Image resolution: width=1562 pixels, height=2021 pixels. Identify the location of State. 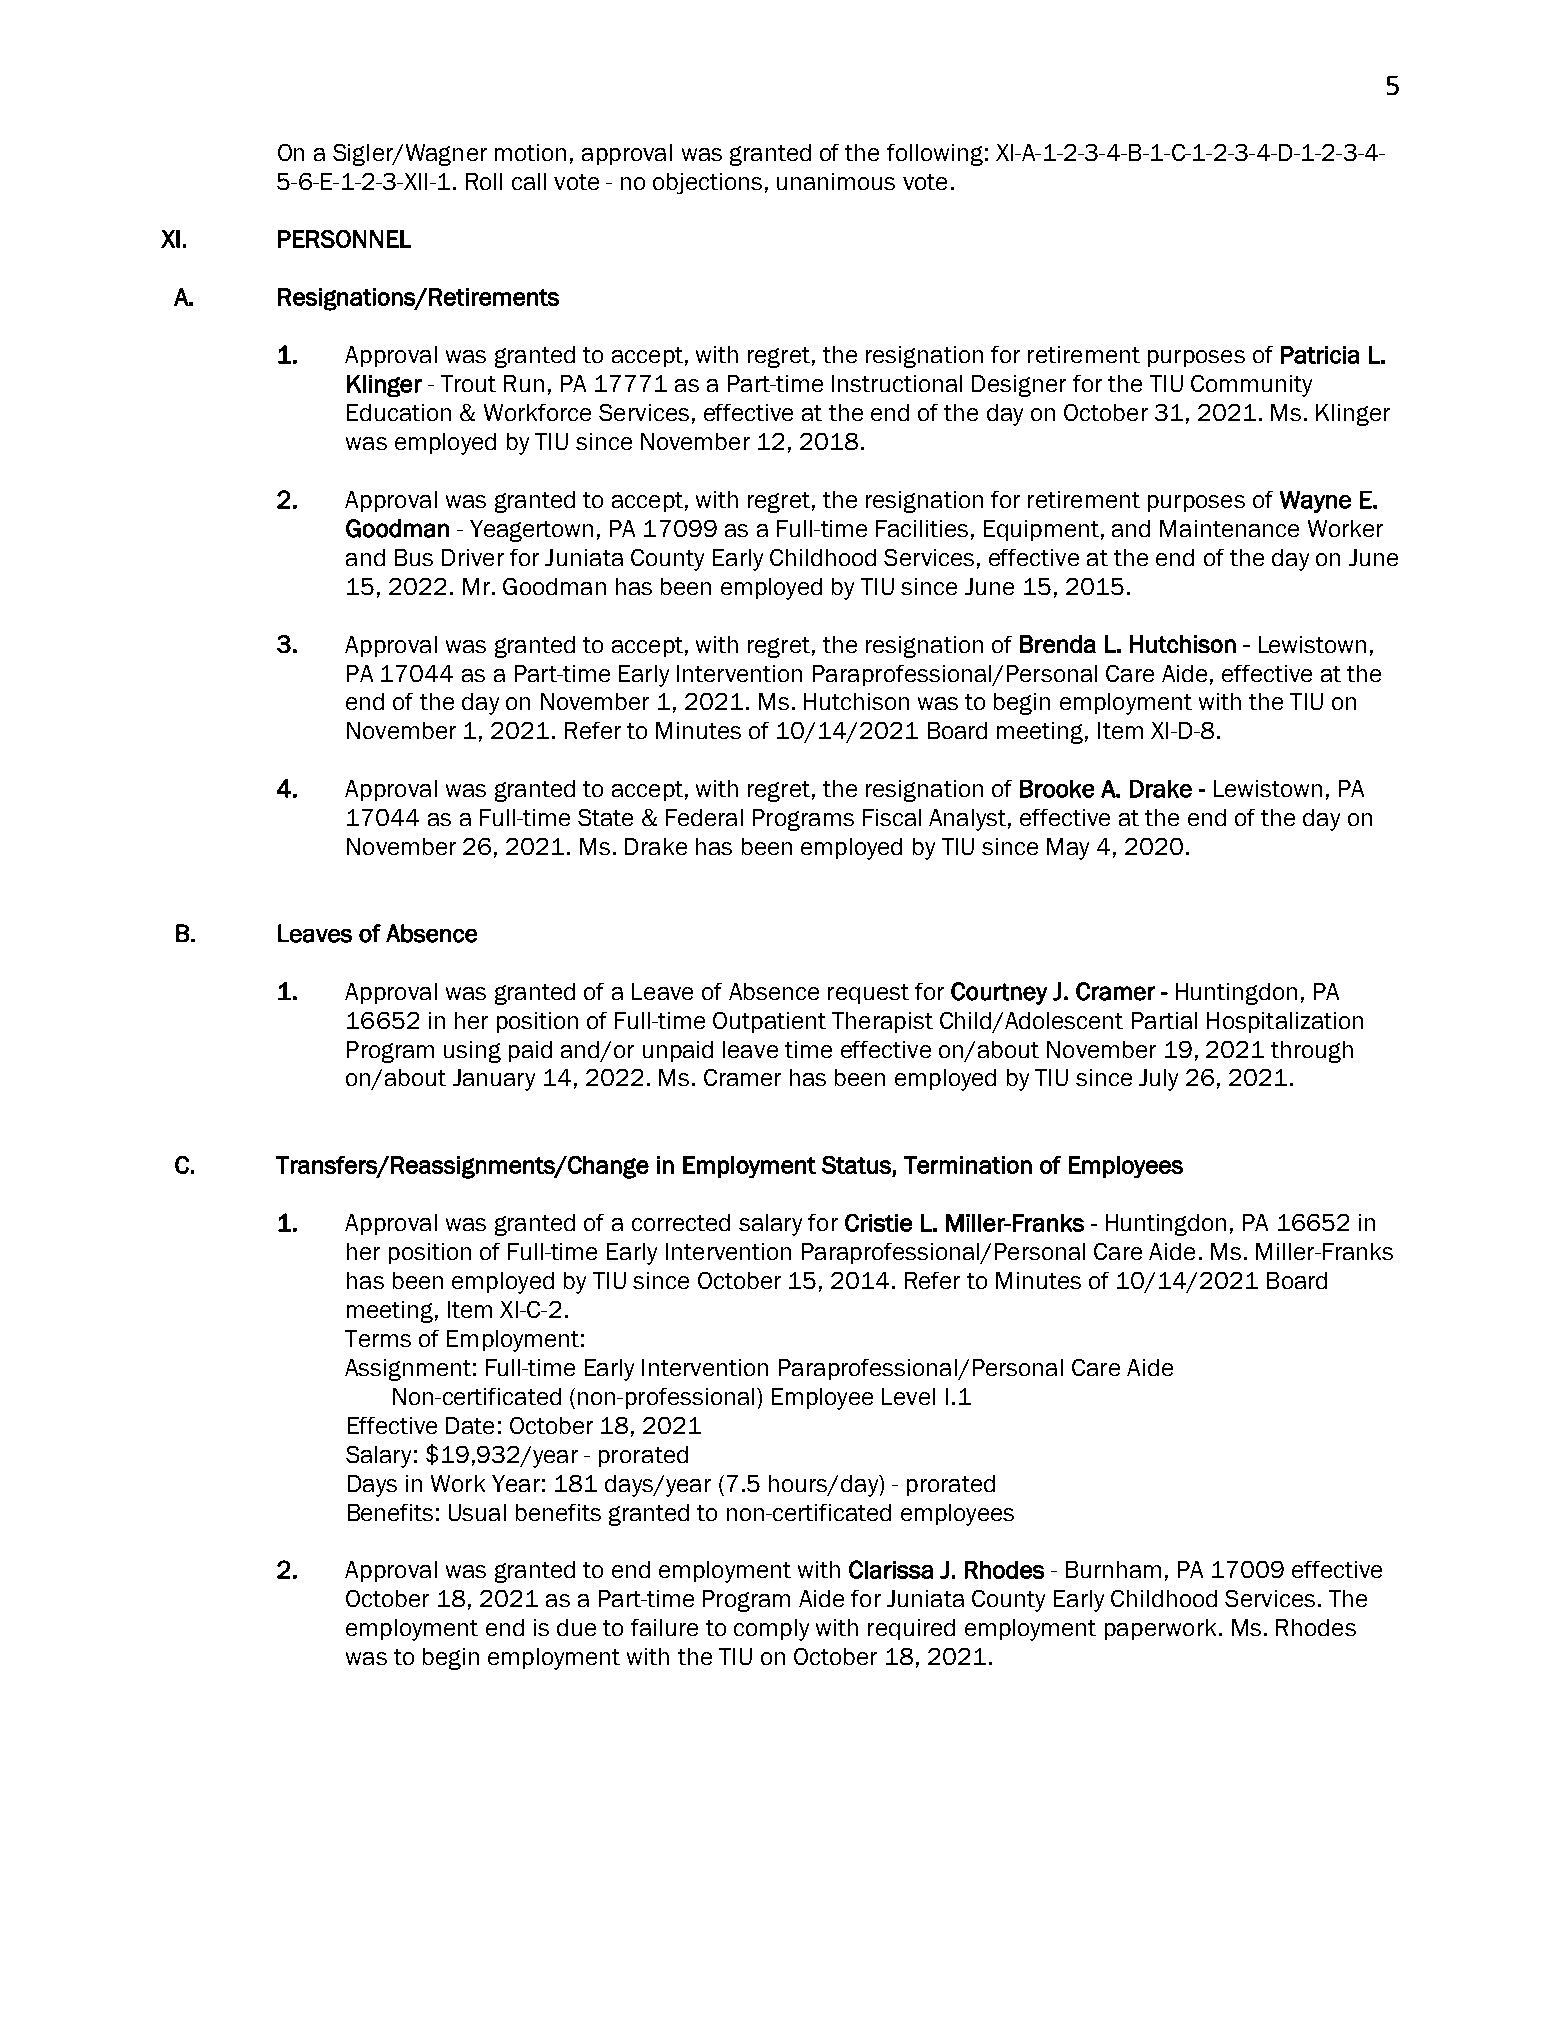
(605, 817).
